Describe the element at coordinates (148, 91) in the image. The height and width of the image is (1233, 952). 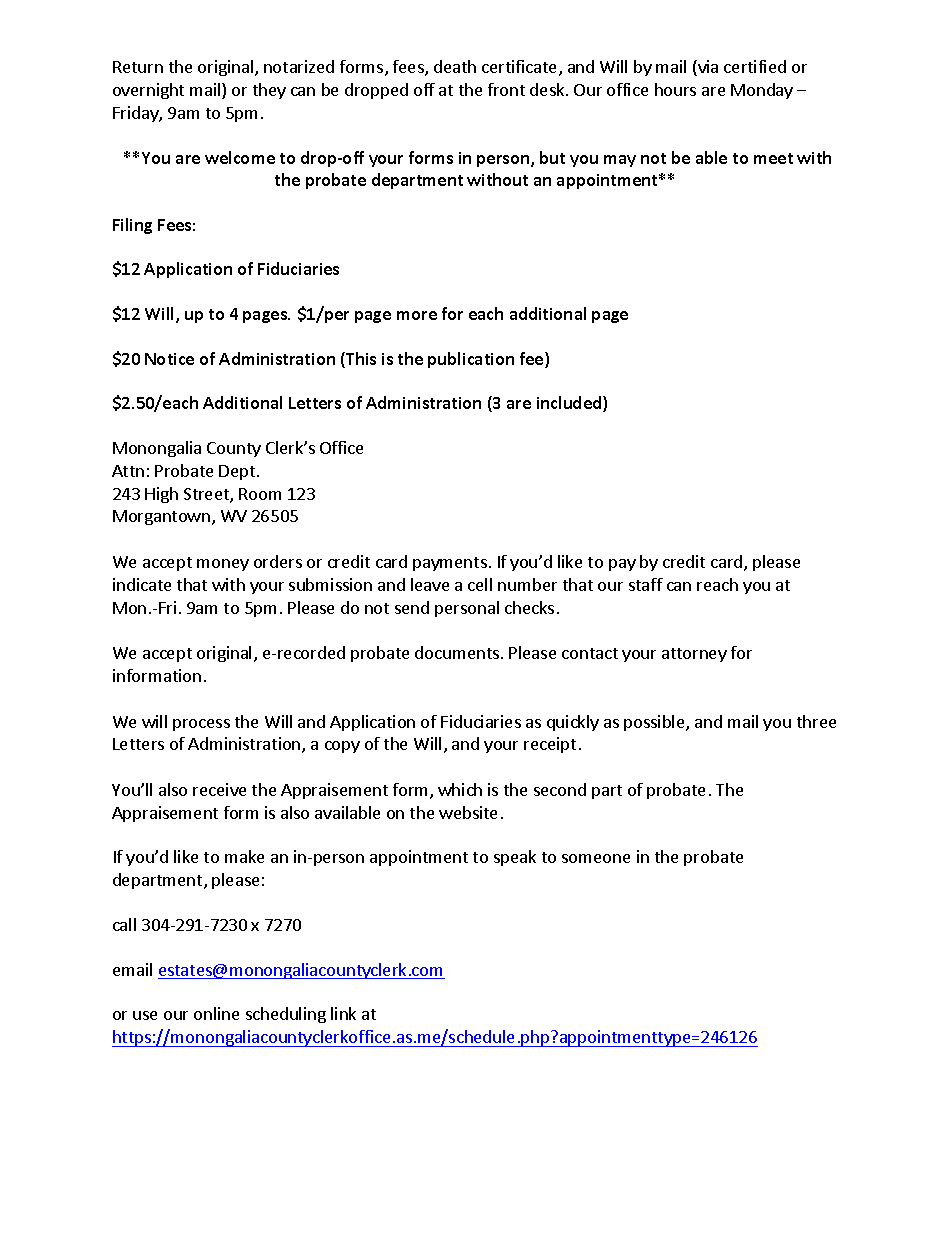
I see `overnight` at that location.
